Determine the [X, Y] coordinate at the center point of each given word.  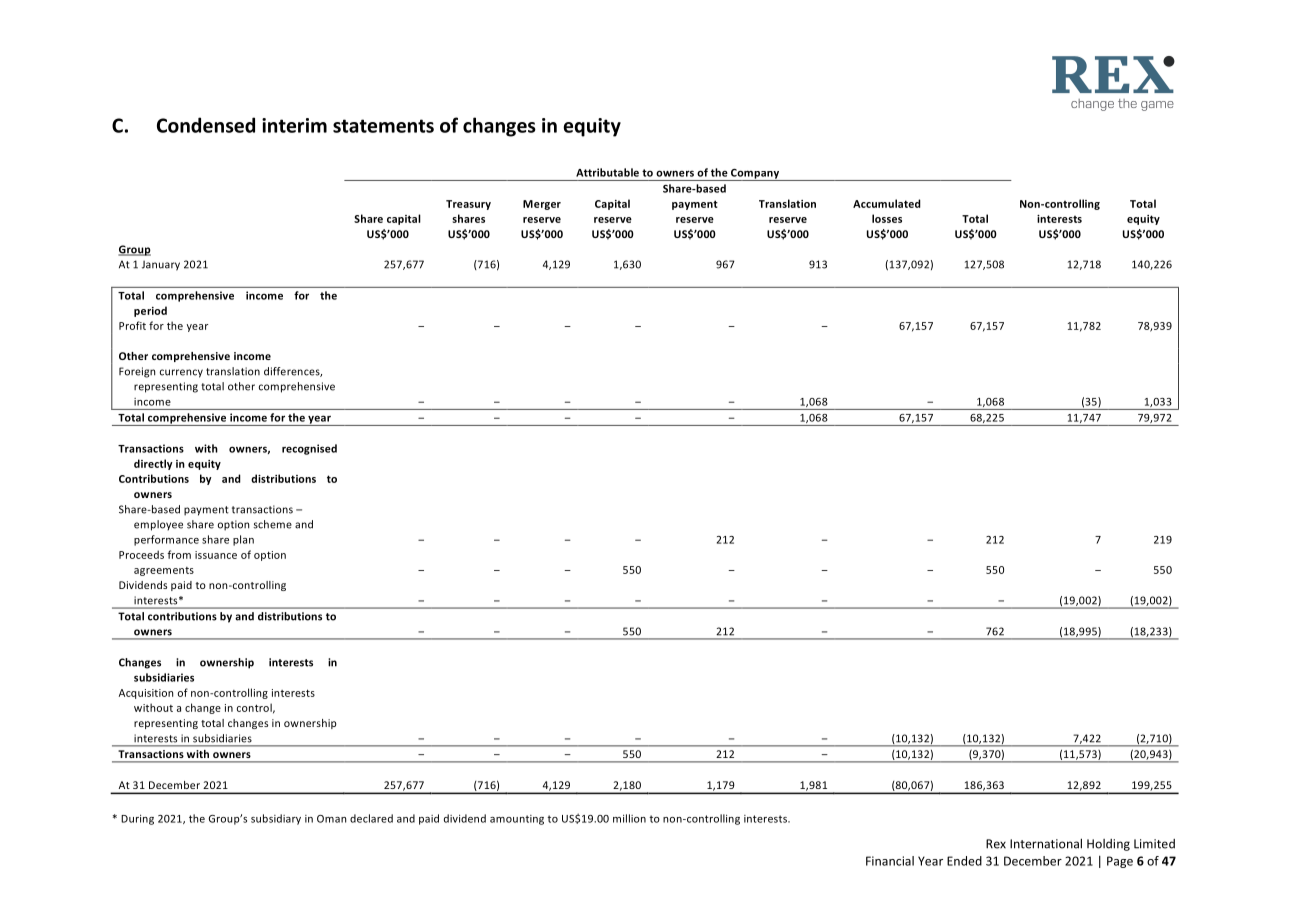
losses [887, 218]
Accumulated [887, 203]
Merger [542, 205]
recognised [309, 449]
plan [243, 540]
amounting [517, 820]
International [1046, 843]
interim [294, 125]
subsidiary [276, 819]
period [150, 311]
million [629, 818]
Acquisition [146, 694]
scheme [272, 524]
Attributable [607, 172]
